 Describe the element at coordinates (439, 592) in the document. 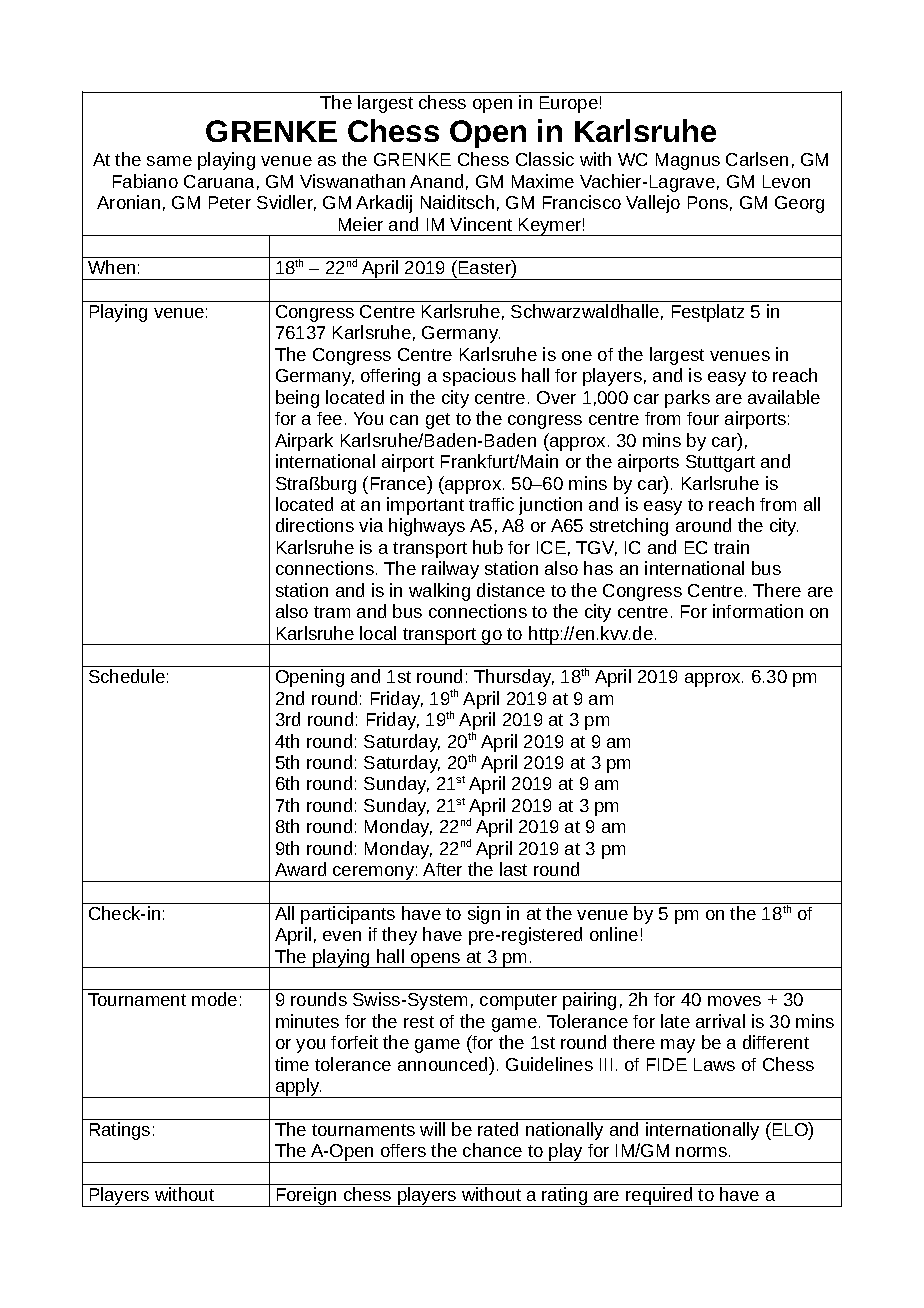

I see `walking` at that location.
